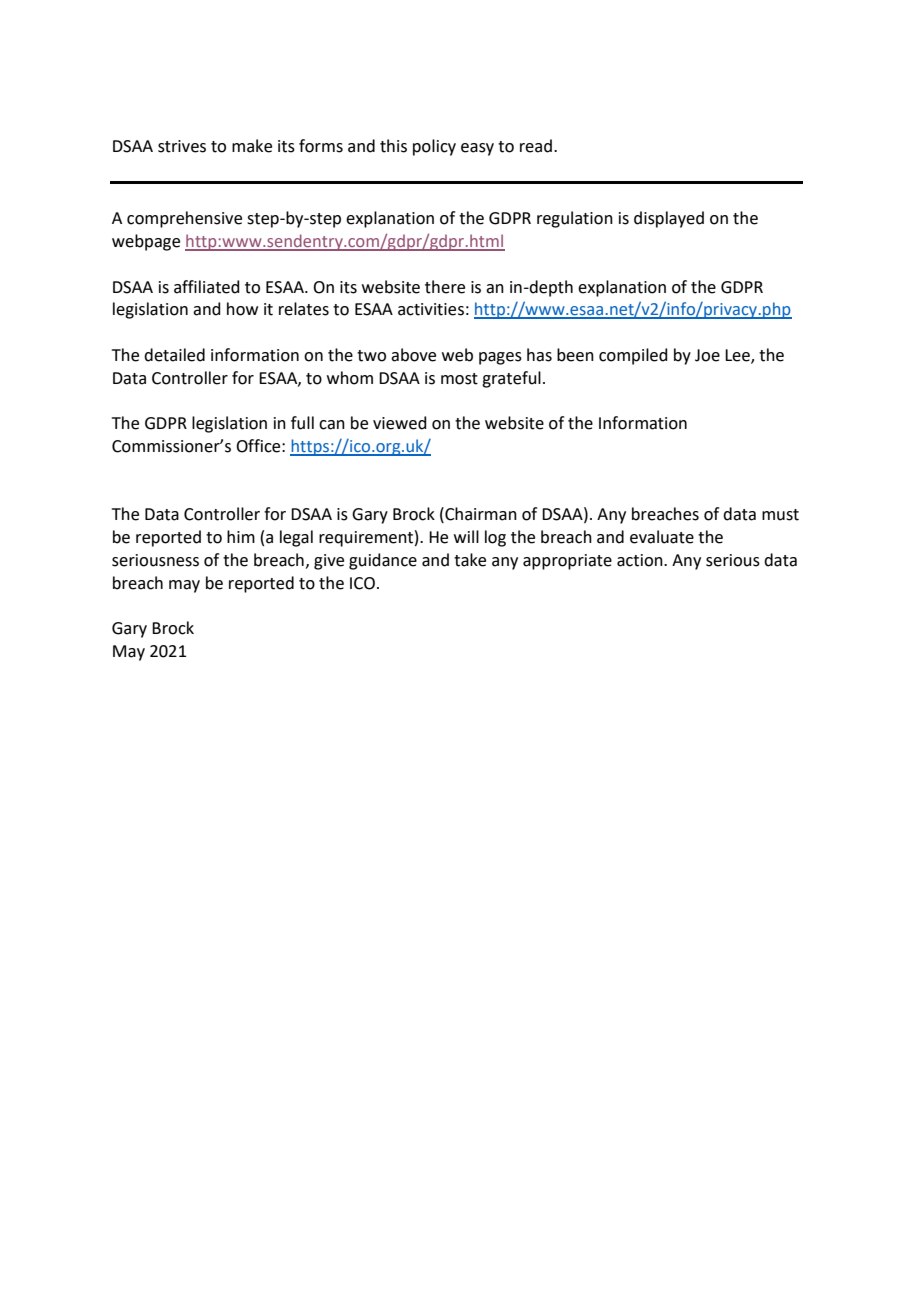  I want to click on Joe, so click(707, 355).
